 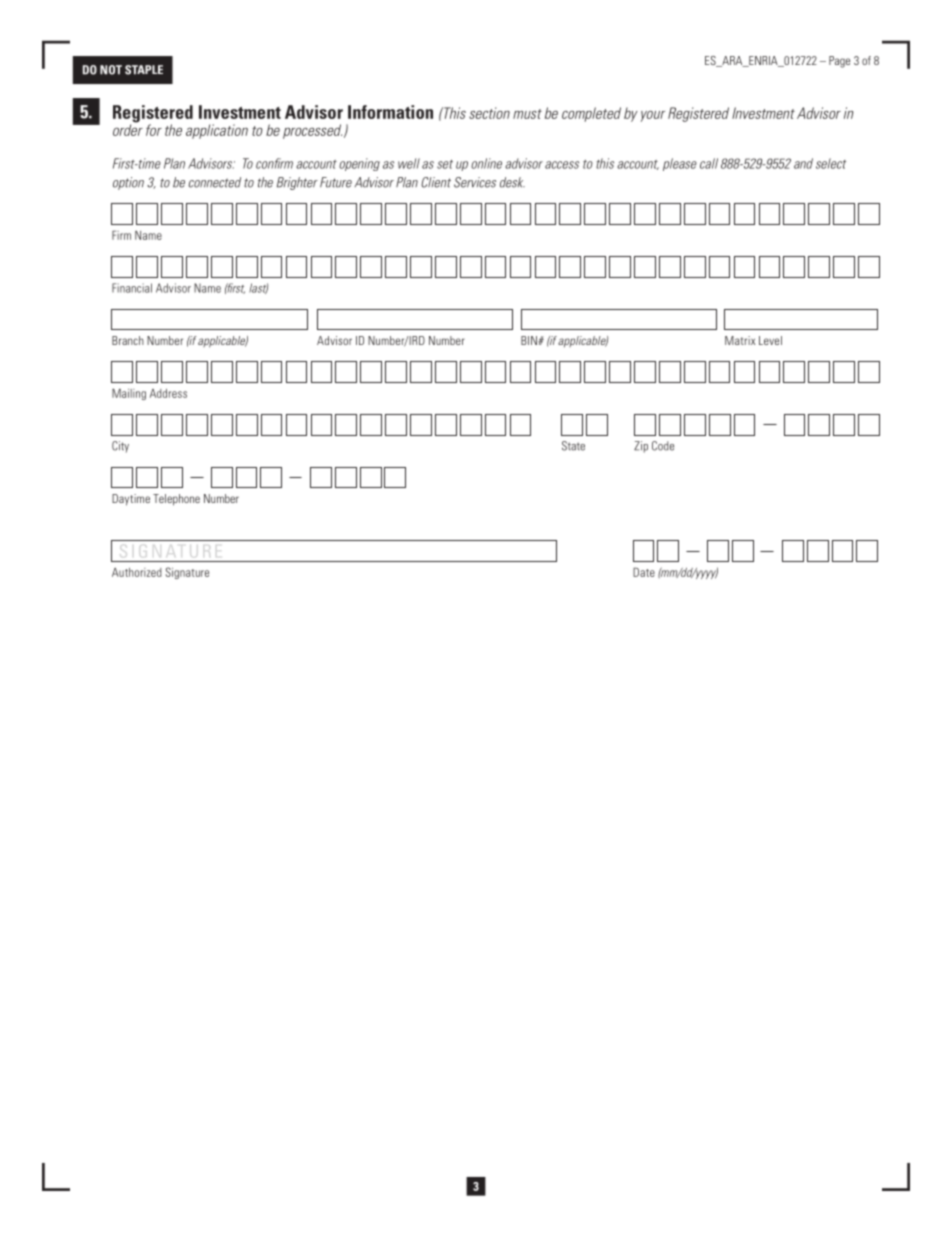 What do you see at coordinates (839, 62) in the page?
I see `Page` at bounding box center [839, 62].
